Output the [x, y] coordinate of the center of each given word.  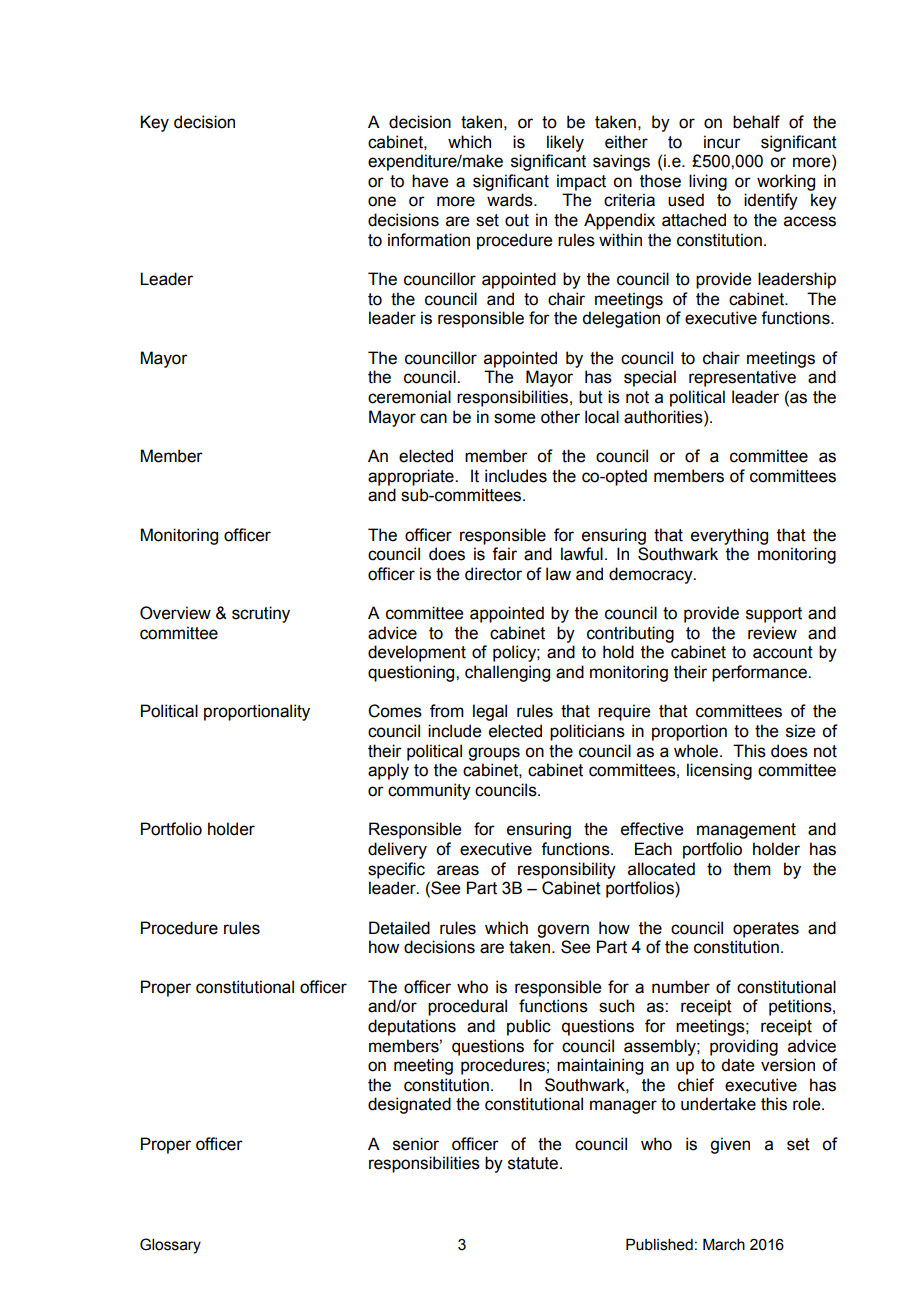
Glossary [170, 1246]
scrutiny [261, 614]
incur [722, 142]
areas [458, 870]
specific [396, 870]
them [752, 869]
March [724, 1244]
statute [534, 1163]
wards [511, 200]
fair [504, 554]
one [382, 201]
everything [729, 536]
